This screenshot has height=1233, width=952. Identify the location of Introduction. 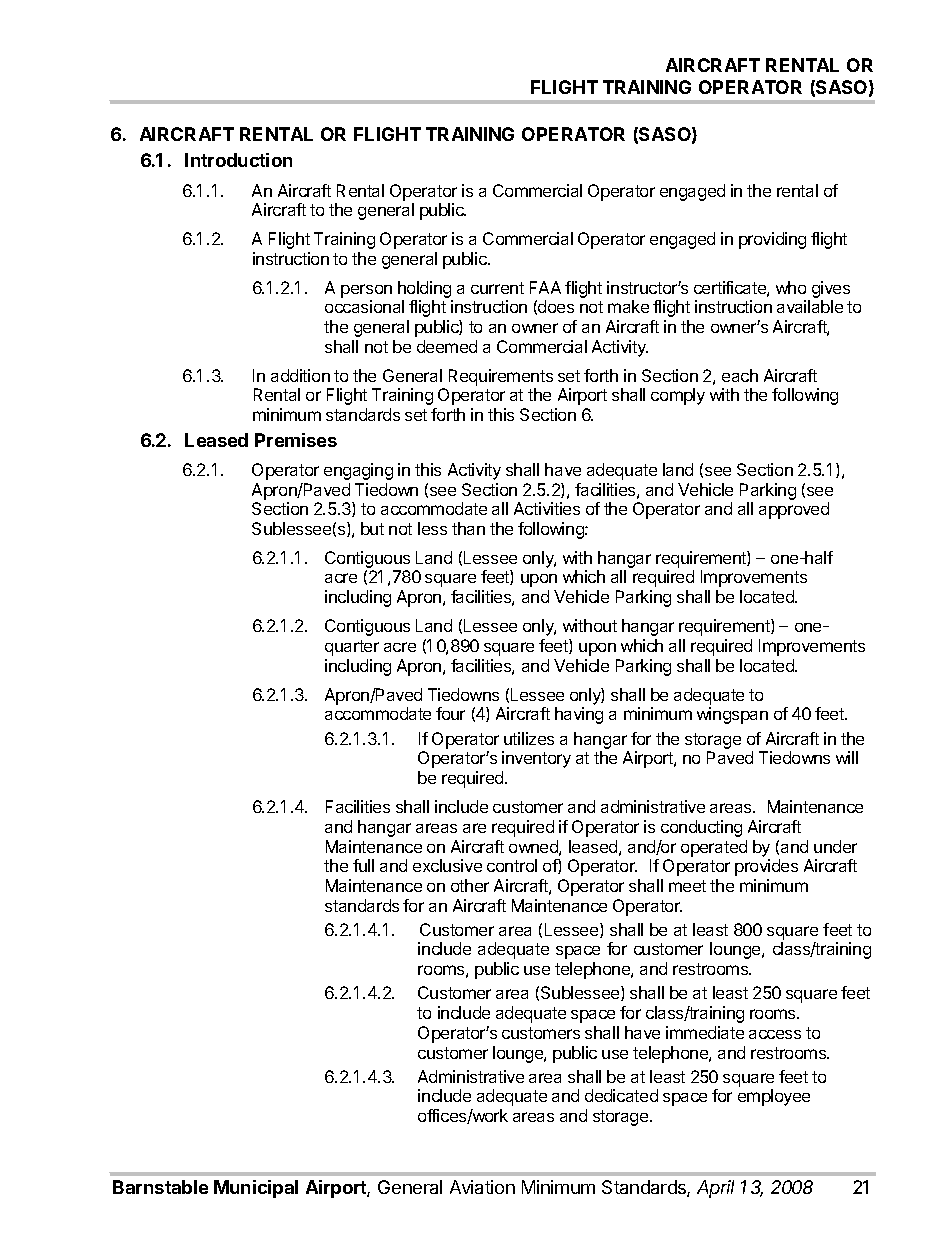
(238, 160).
